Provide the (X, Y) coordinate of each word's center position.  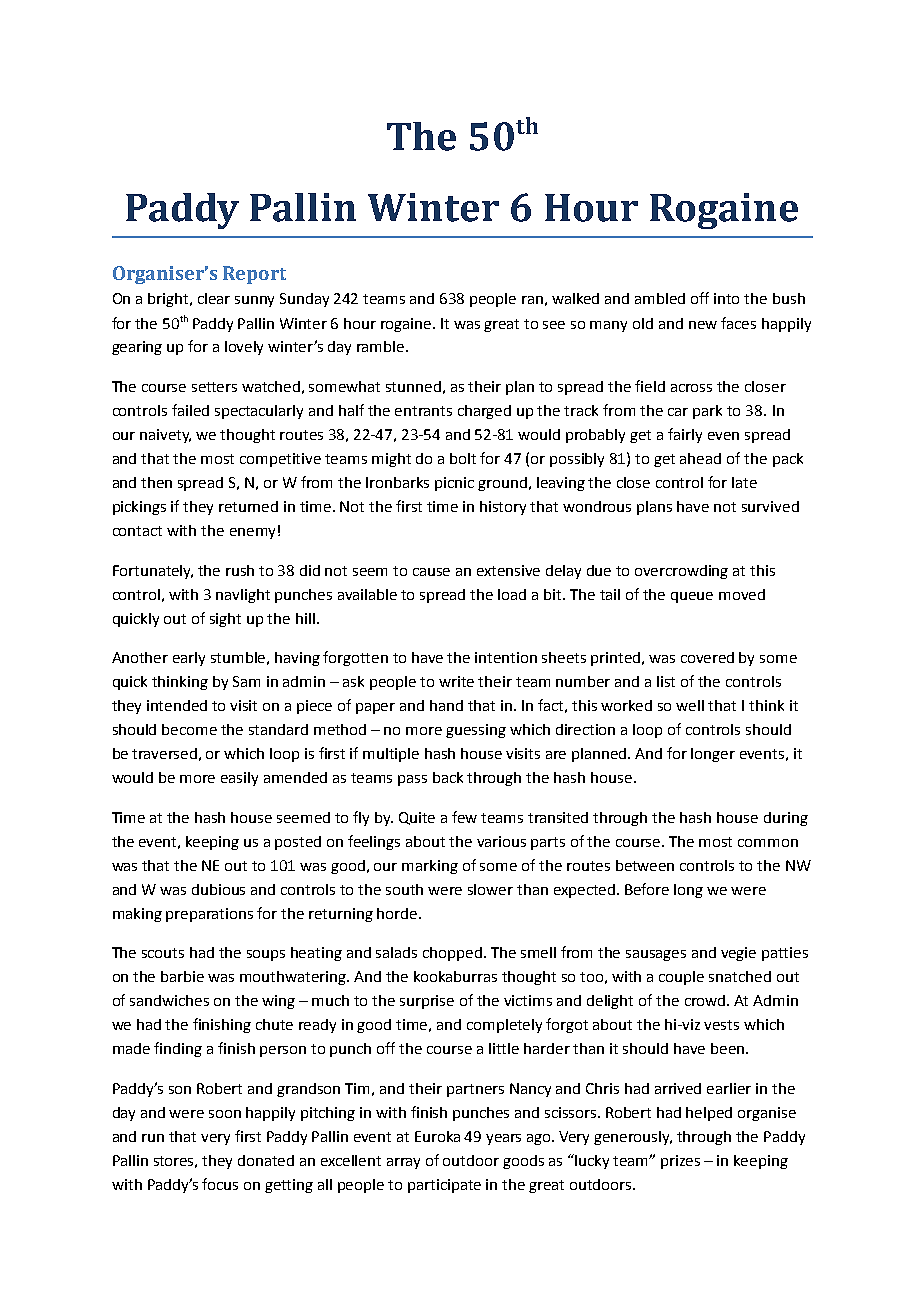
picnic (454, 484)
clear (214, 298)
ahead (700, 458)
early (189, 659)
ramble (382, 346)
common (768, 843)
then (156, 482)
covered (707, 657)
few (464, 817)
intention (506, 657)
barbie (182, 976)
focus (220, 1184)
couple (681, 978)
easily (239, 779)
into (726, 298)
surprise (427, 1002)
